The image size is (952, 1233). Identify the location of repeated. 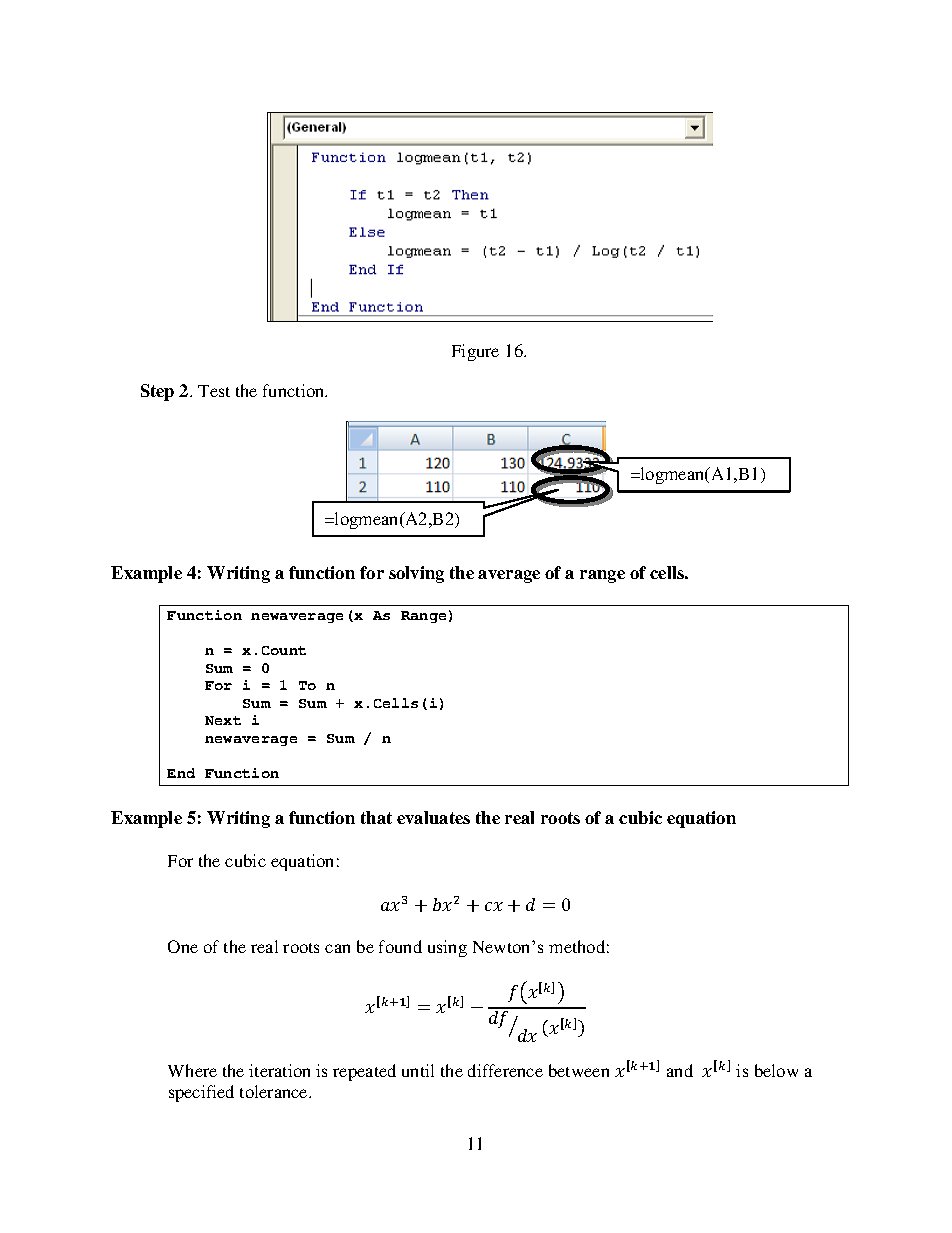
(364, 1072).
